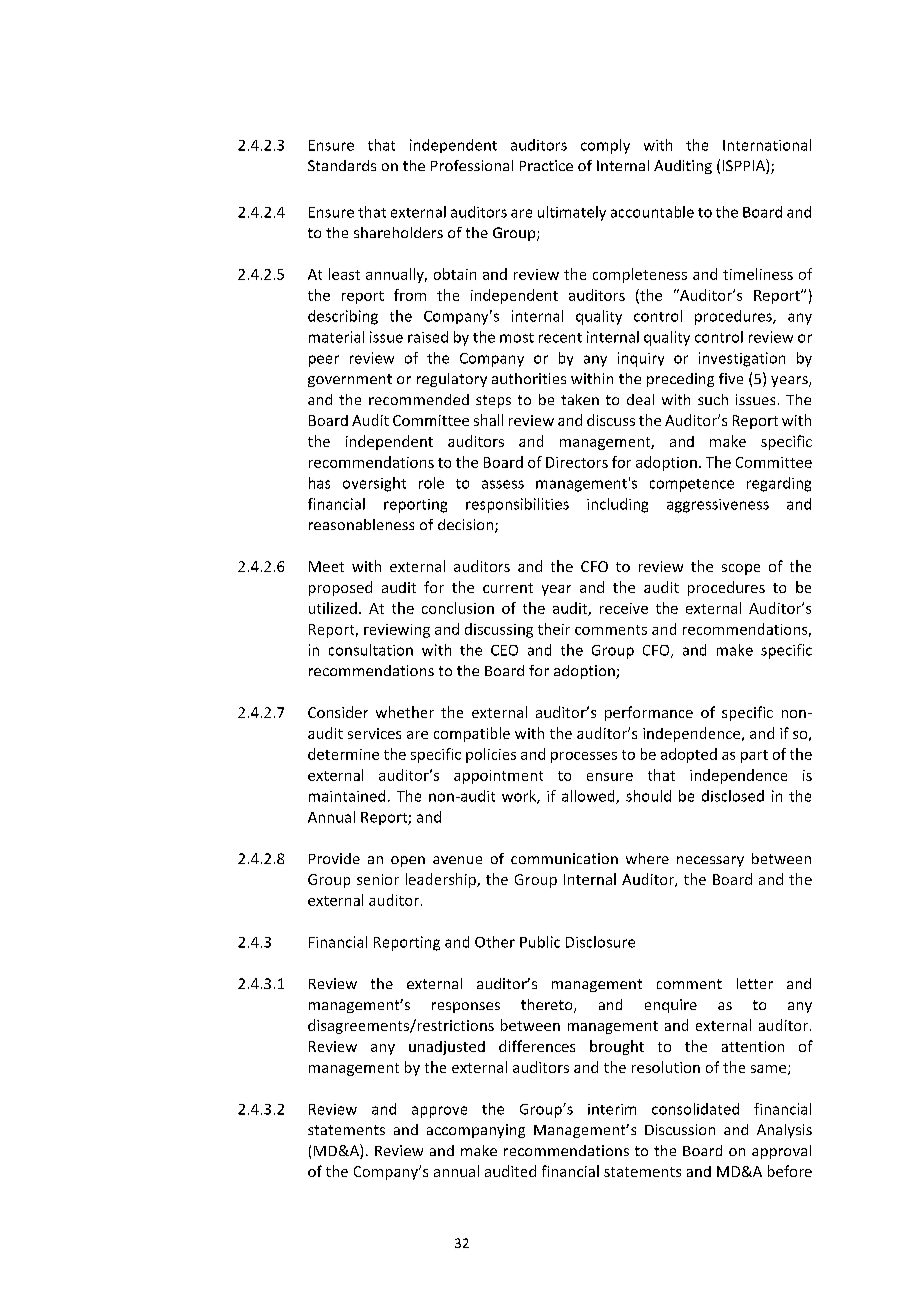 This screenshot has height=1308, width=924. What do you see at coordinates (342, 165) in the screenshot?
I see `Standards` at bounding box center [342, 165].
